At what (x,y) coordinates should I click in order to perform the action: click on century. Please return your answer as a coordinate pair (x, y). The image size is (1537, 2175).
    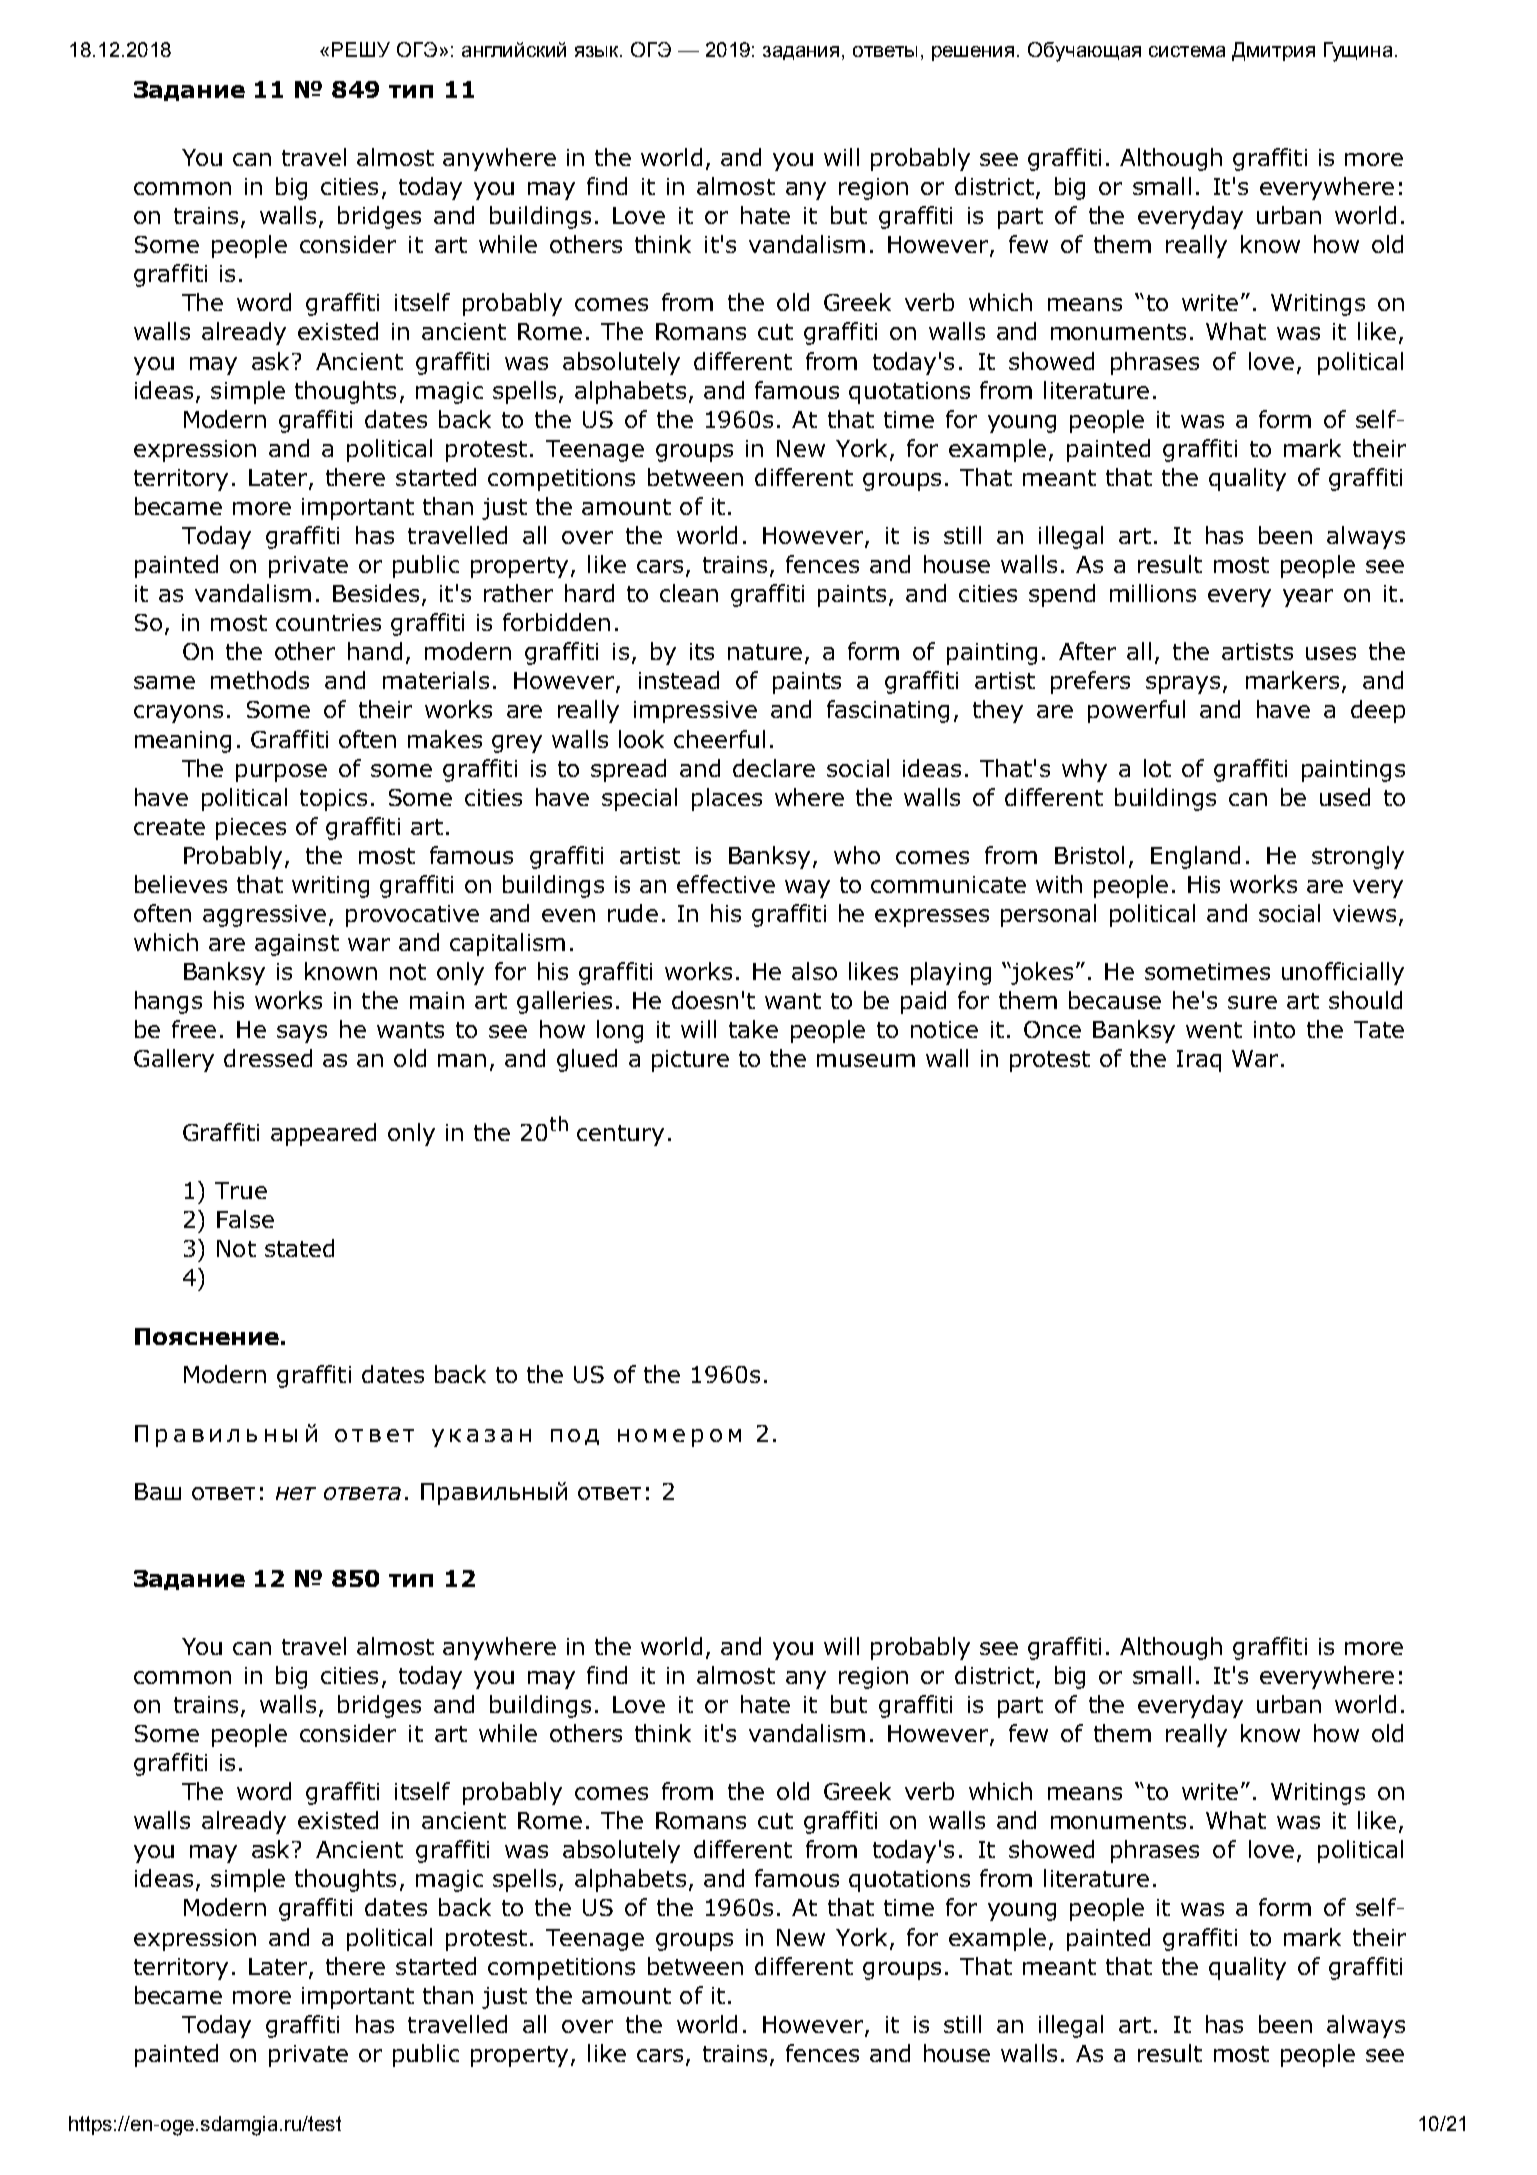
    Looking at the image, I should click on (620, 1135).
